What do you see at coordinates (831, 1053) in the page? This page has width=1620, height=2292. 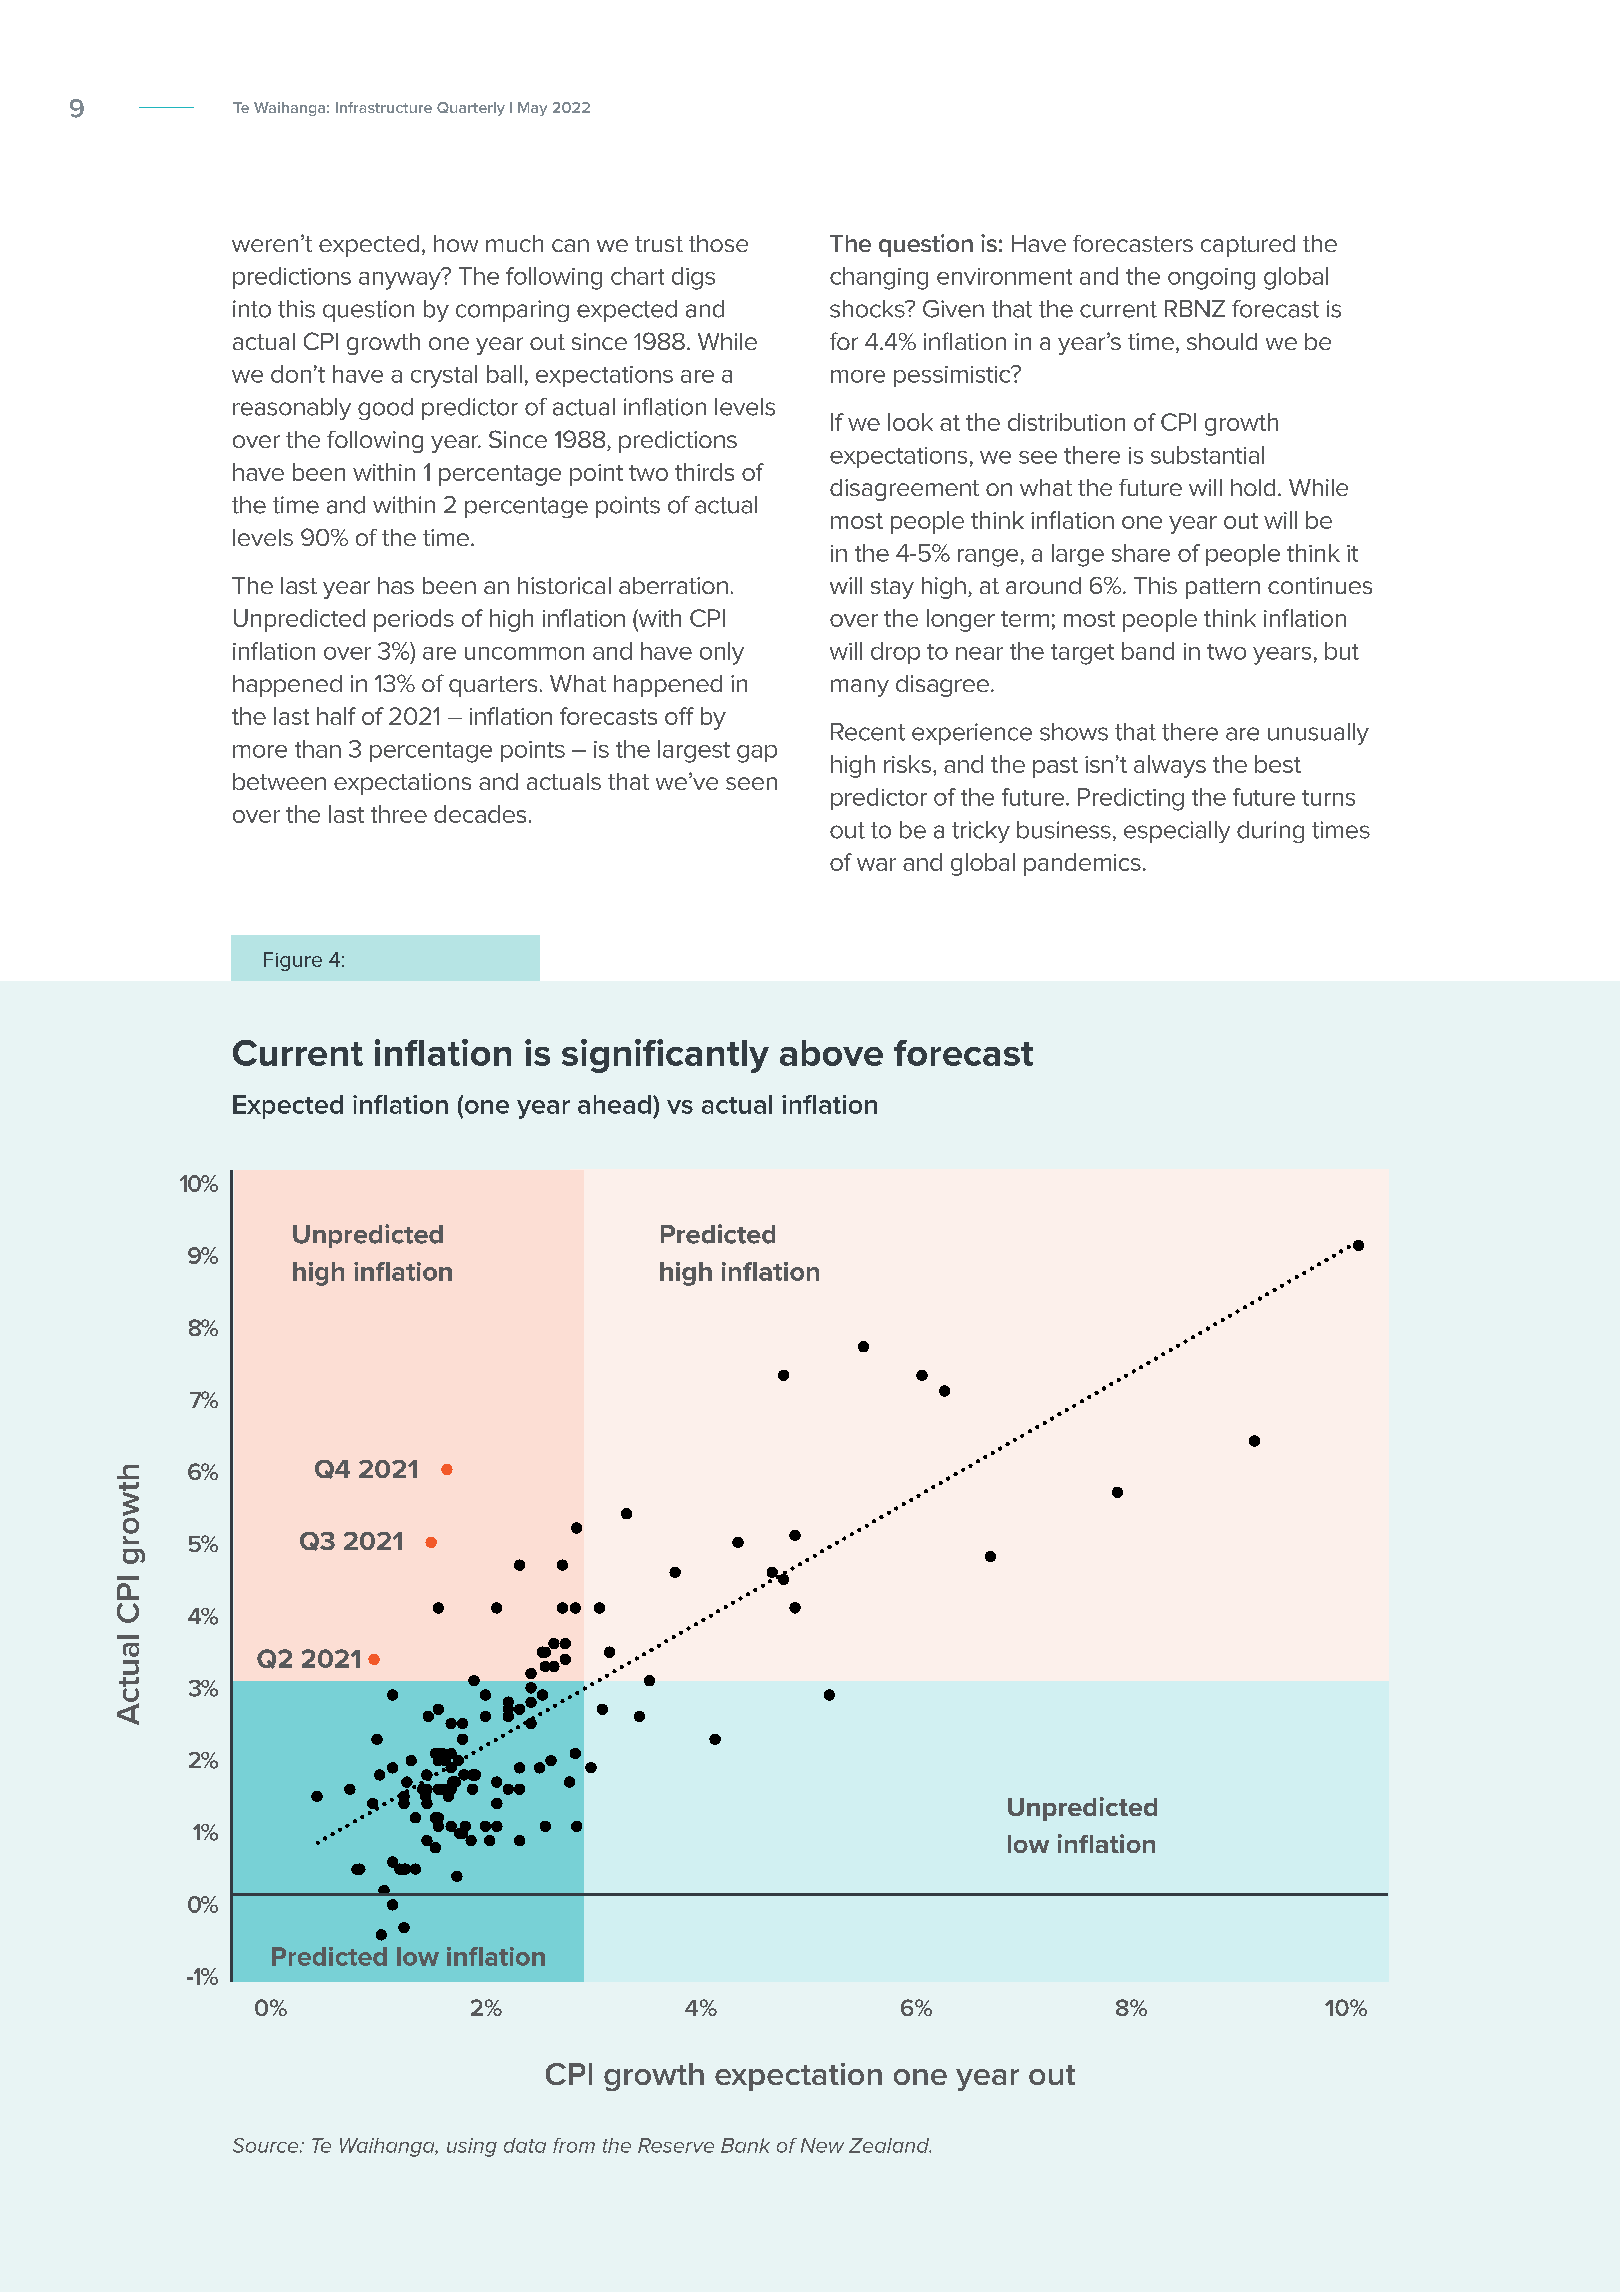 I see `above` at bounding box center [831, 1053].
